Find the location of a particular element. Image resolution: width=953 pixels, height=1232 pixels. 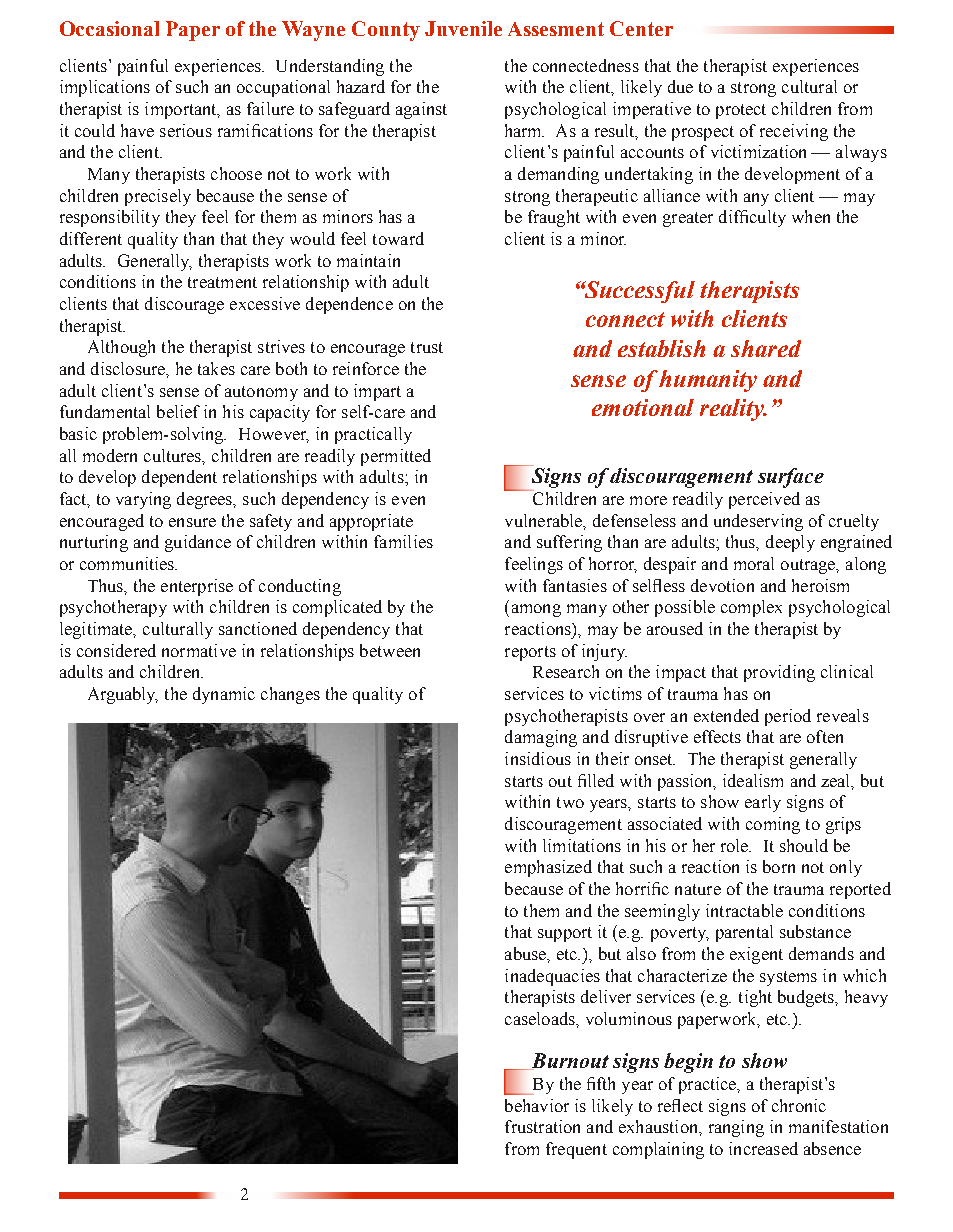

behavior is located at coordinates (537, 1105).
